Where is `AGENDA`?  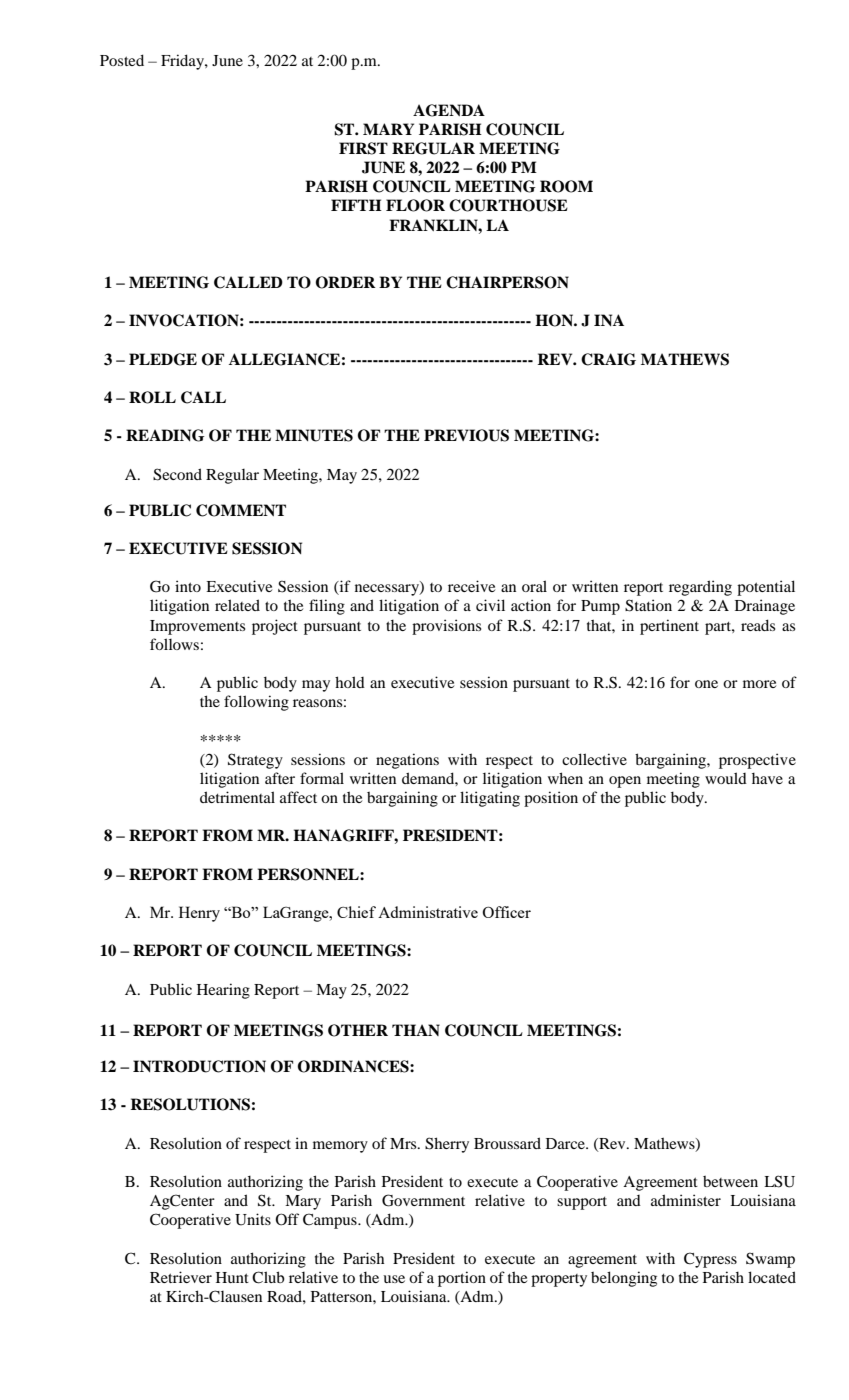
AGENDA is located at coordinates (449, 110).
